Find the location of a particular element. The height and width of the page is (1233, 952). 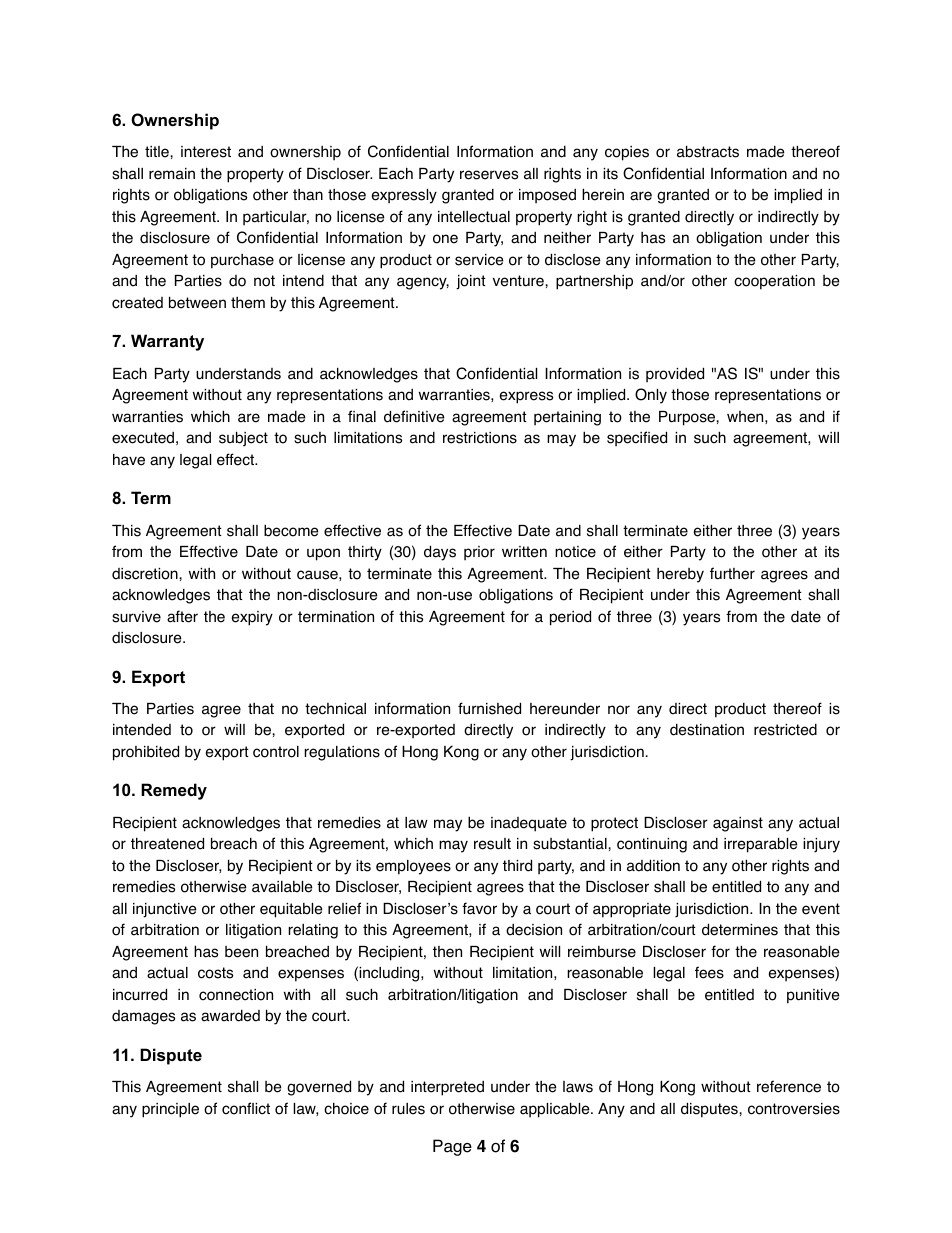

provided is located at coordinates (675, 375).
